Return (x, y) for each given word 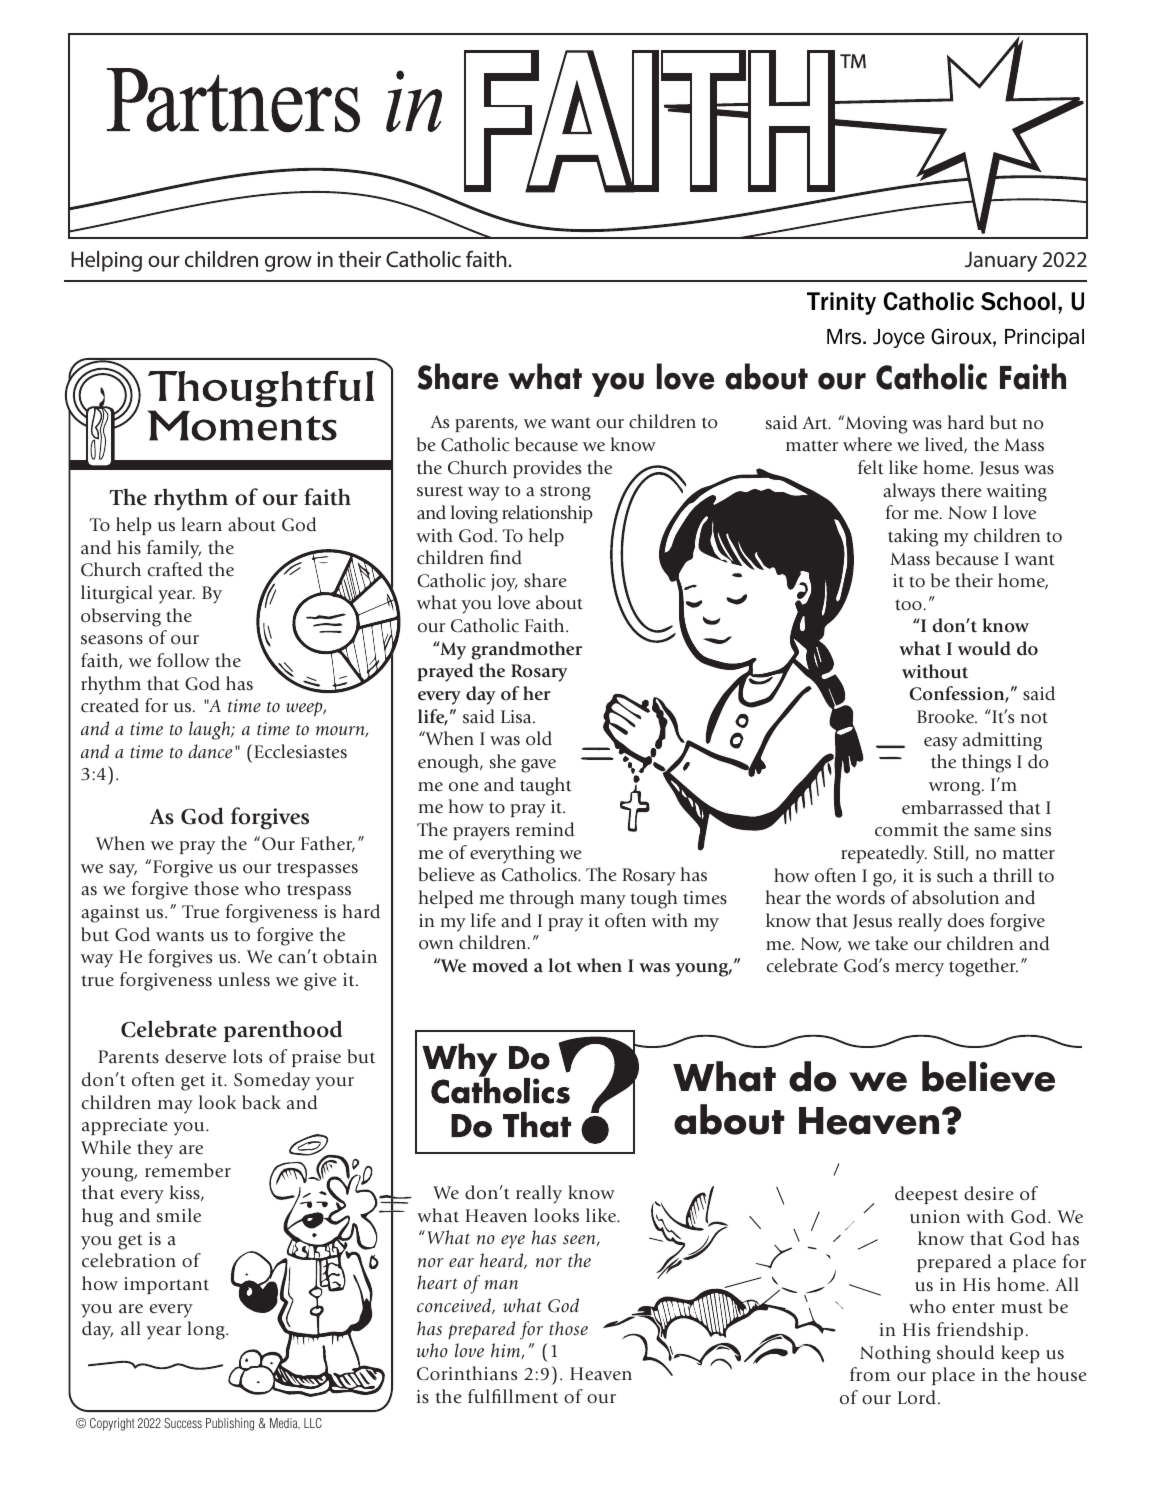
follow (183, 660)
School (1018, 301)
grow (288, 264)
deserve (195, 1056)
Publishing (230, 1424)
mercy (919, 970)
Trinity (841, 303)
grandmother (526, 650)
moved (500, 965)
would (984, 648)
